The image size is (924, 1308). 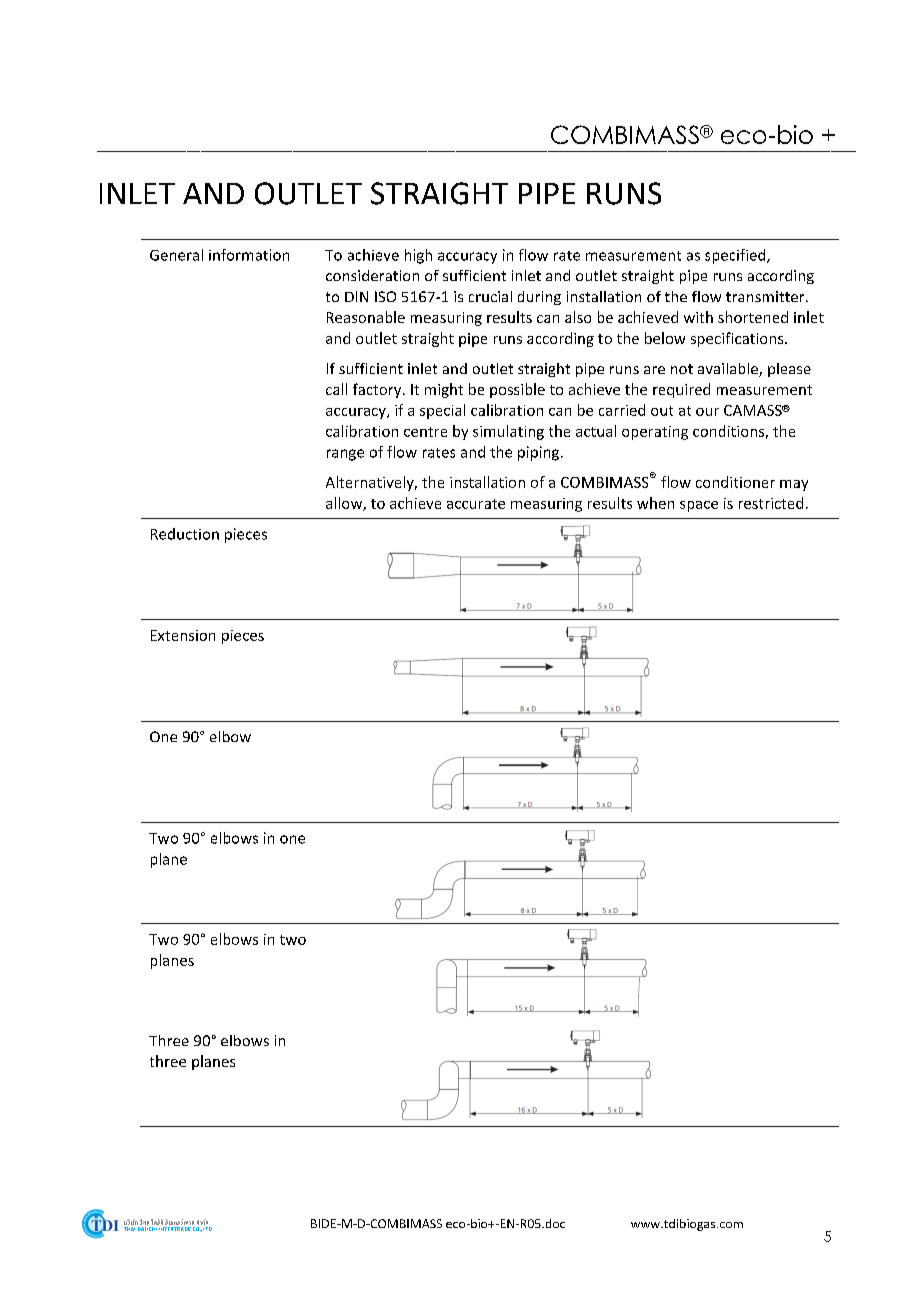 What do you see at coordinates (490, 296) in the screenshot?
I see `crucial` at bounding box center [490, 296].
